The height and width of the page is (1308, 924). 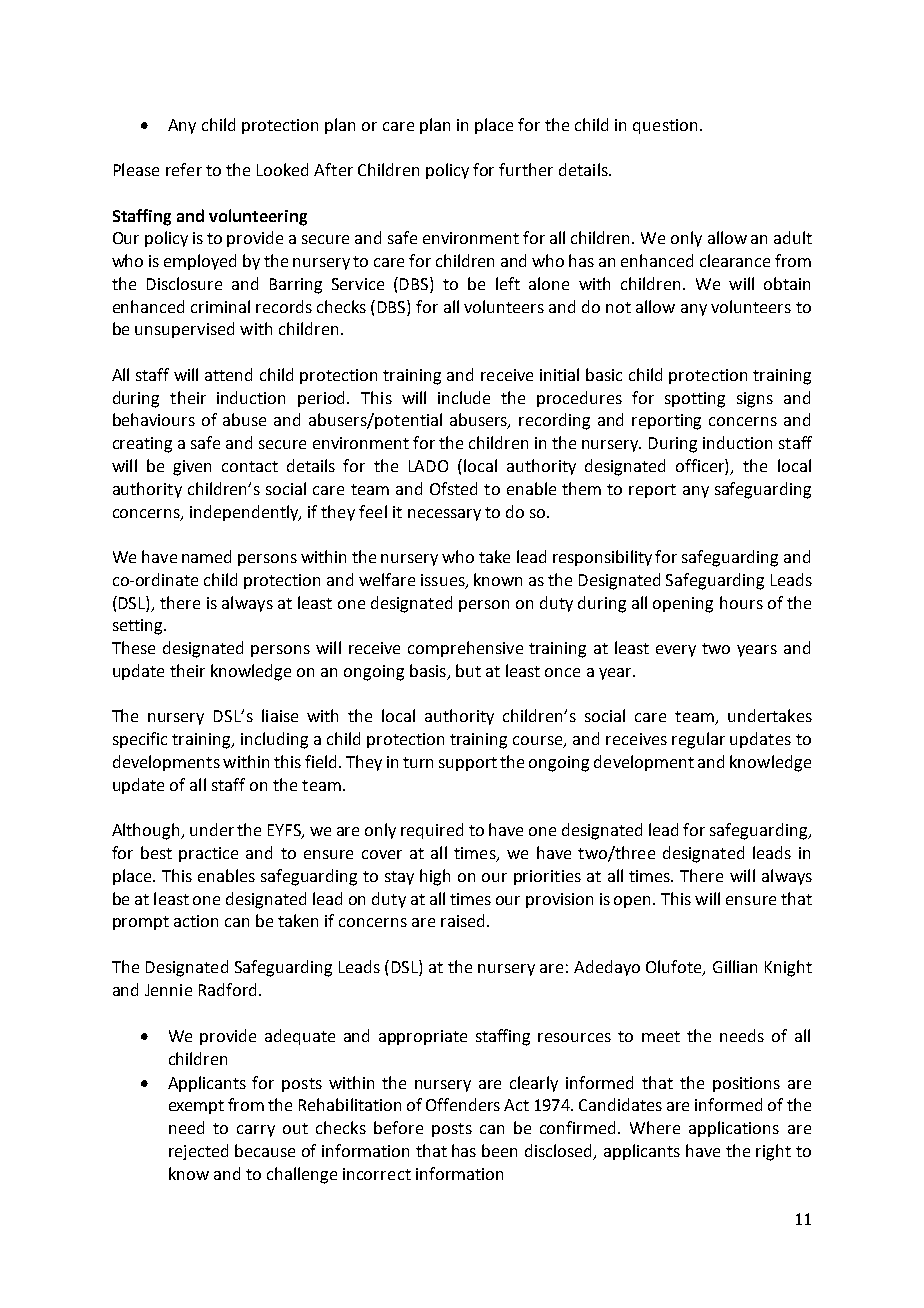 I want to click on further, so click(x=526, y=169).
